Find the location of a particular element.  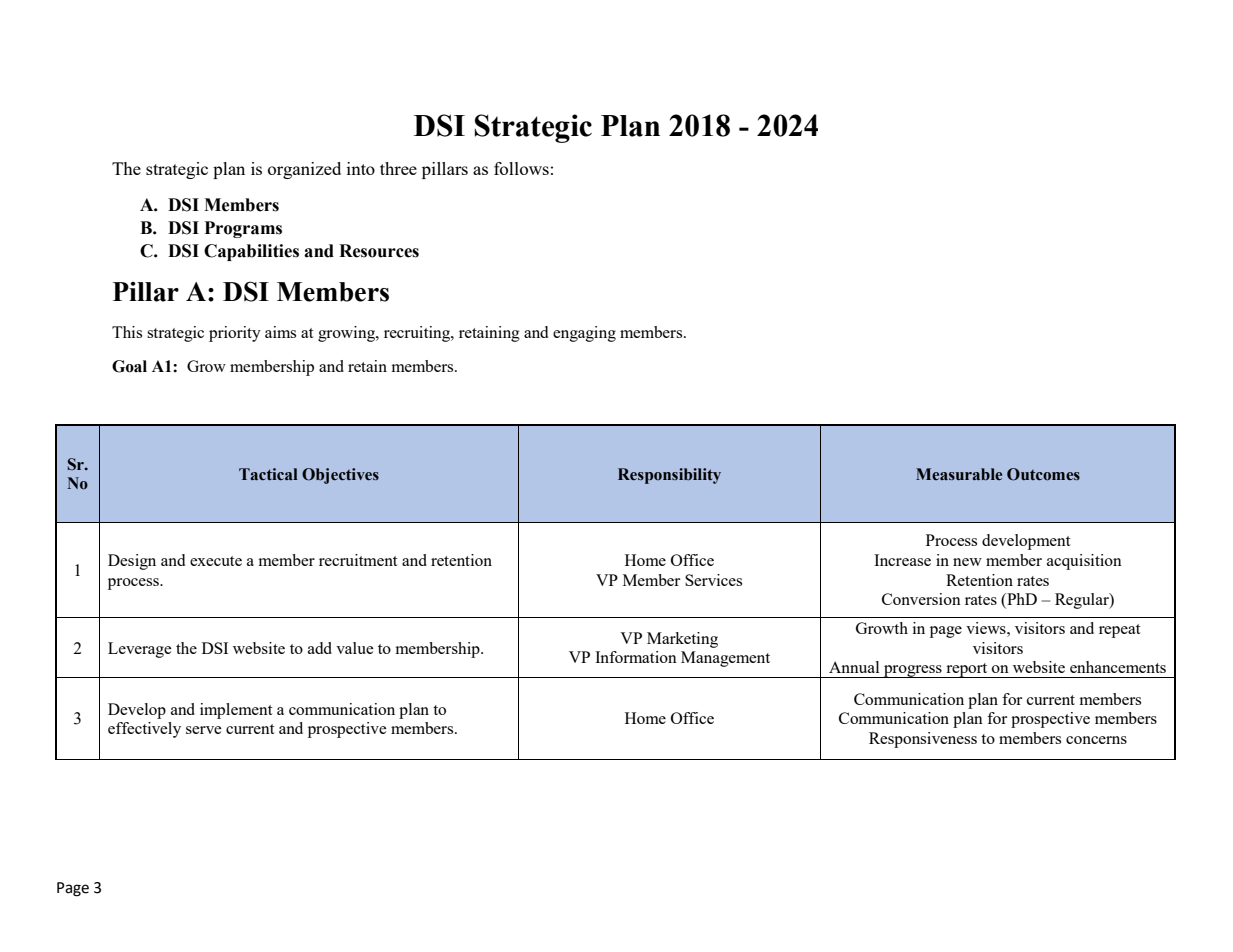

Responsiveness is located at coordinates (923, 740).
